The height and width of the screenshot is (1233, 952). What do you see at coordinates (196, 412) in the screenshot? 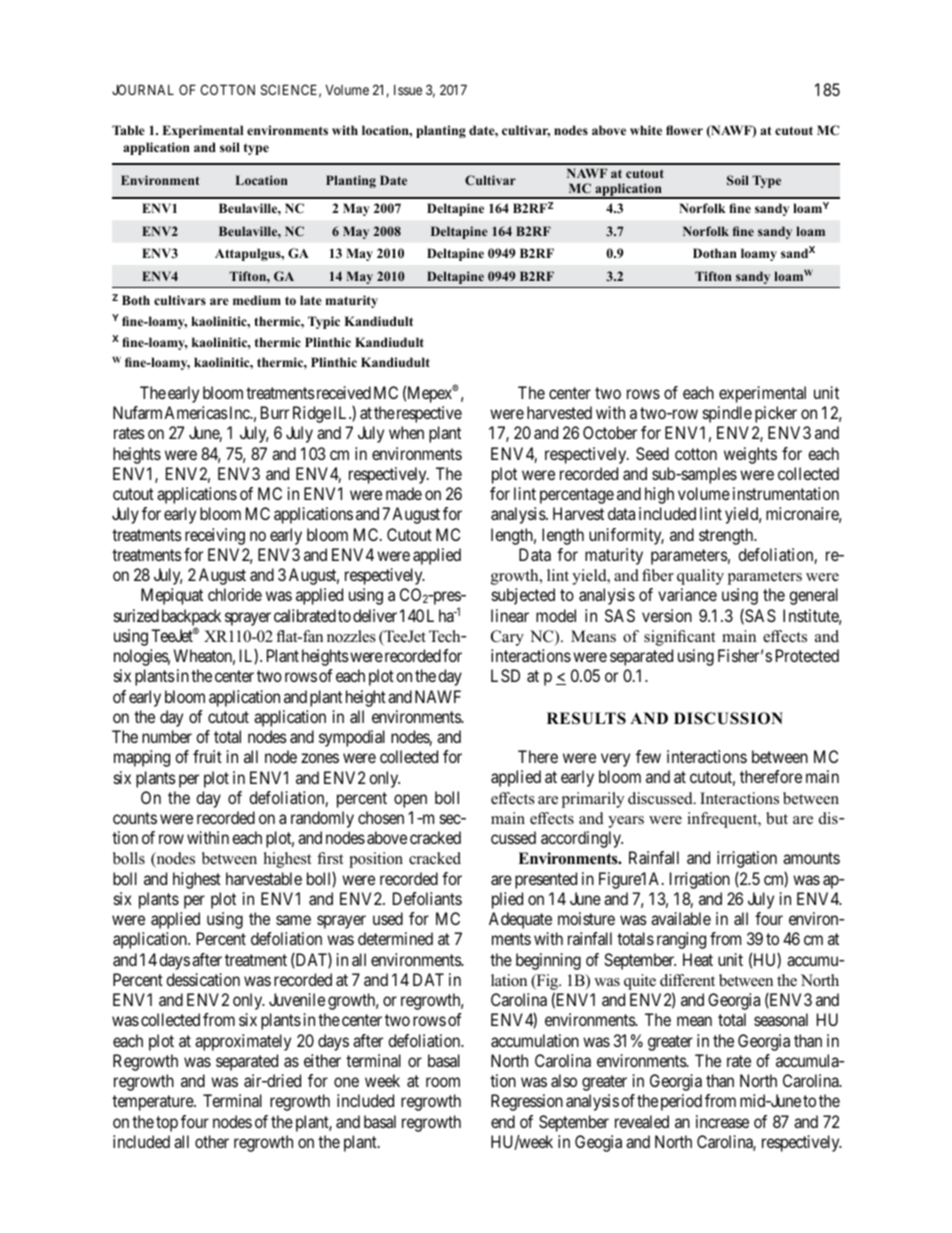
I see `Americas` at bounding box center [196, 412].
